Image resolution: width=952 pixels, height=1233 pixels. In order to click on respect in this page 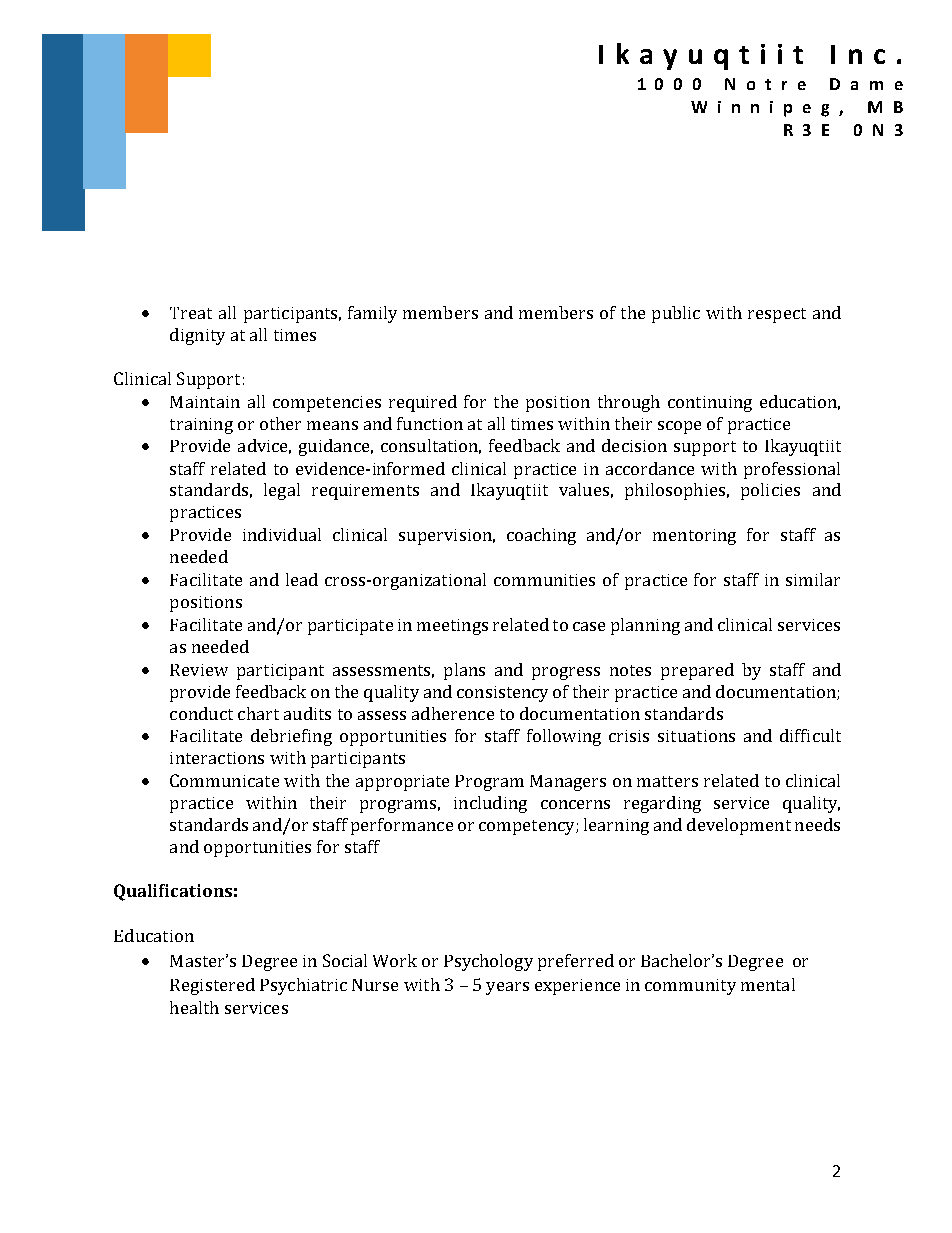, I will do `click(777, 315)`.
